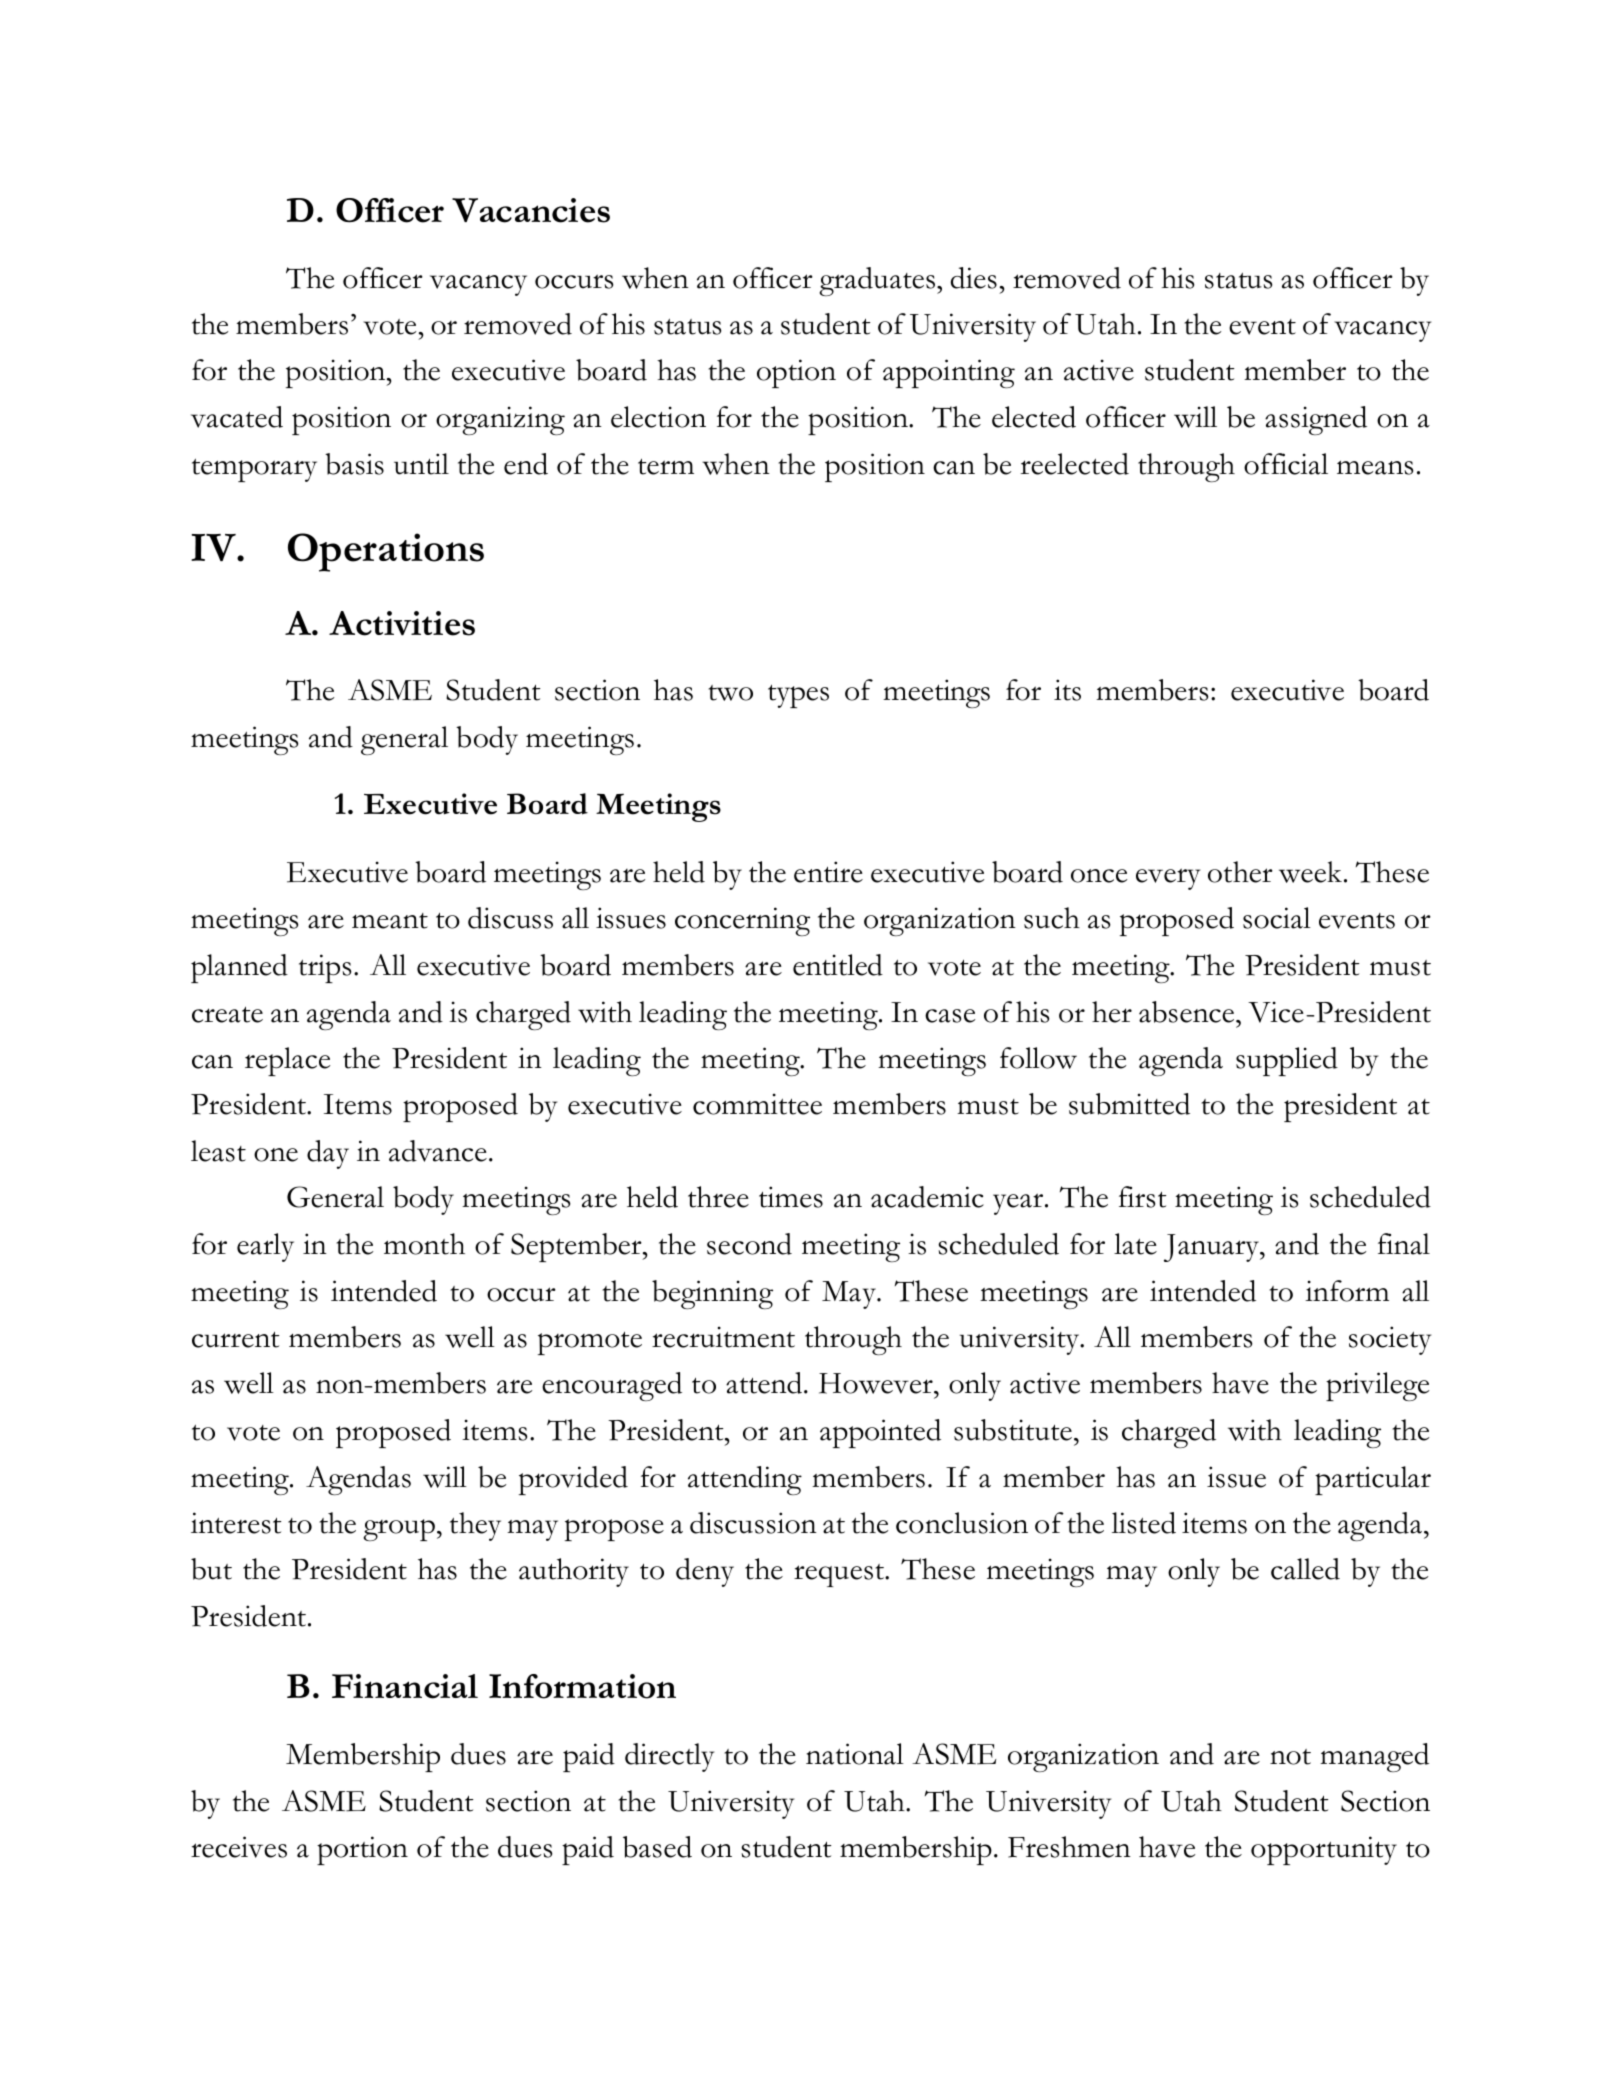 The width and height of the screenshot is (1621, 2098). I want to click on January, so click(1213, 1248).
